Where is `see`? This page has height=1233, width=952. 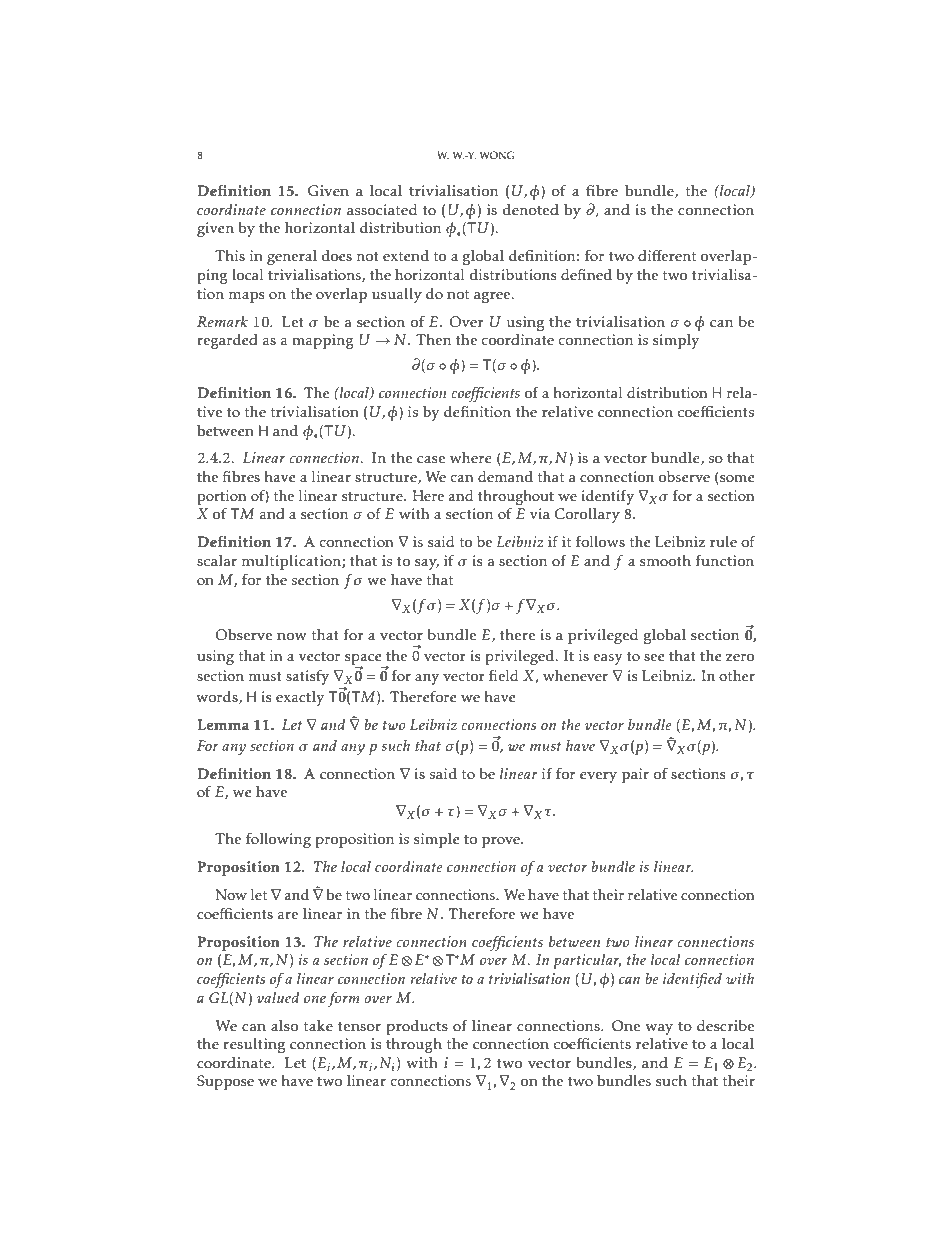 see is located at coordinates (654, 658).
